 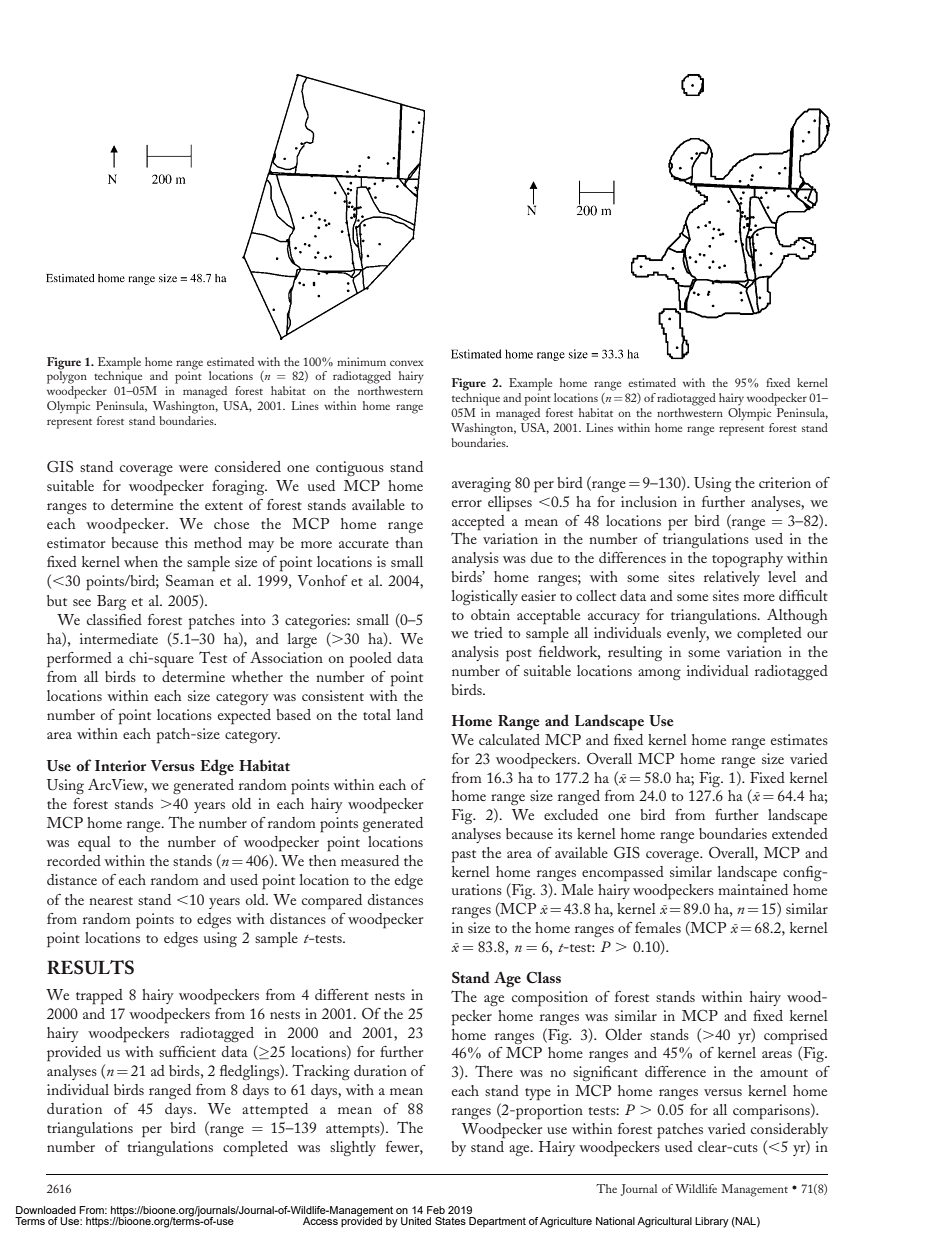 I want to click on past, so click(x=464, y=856).
